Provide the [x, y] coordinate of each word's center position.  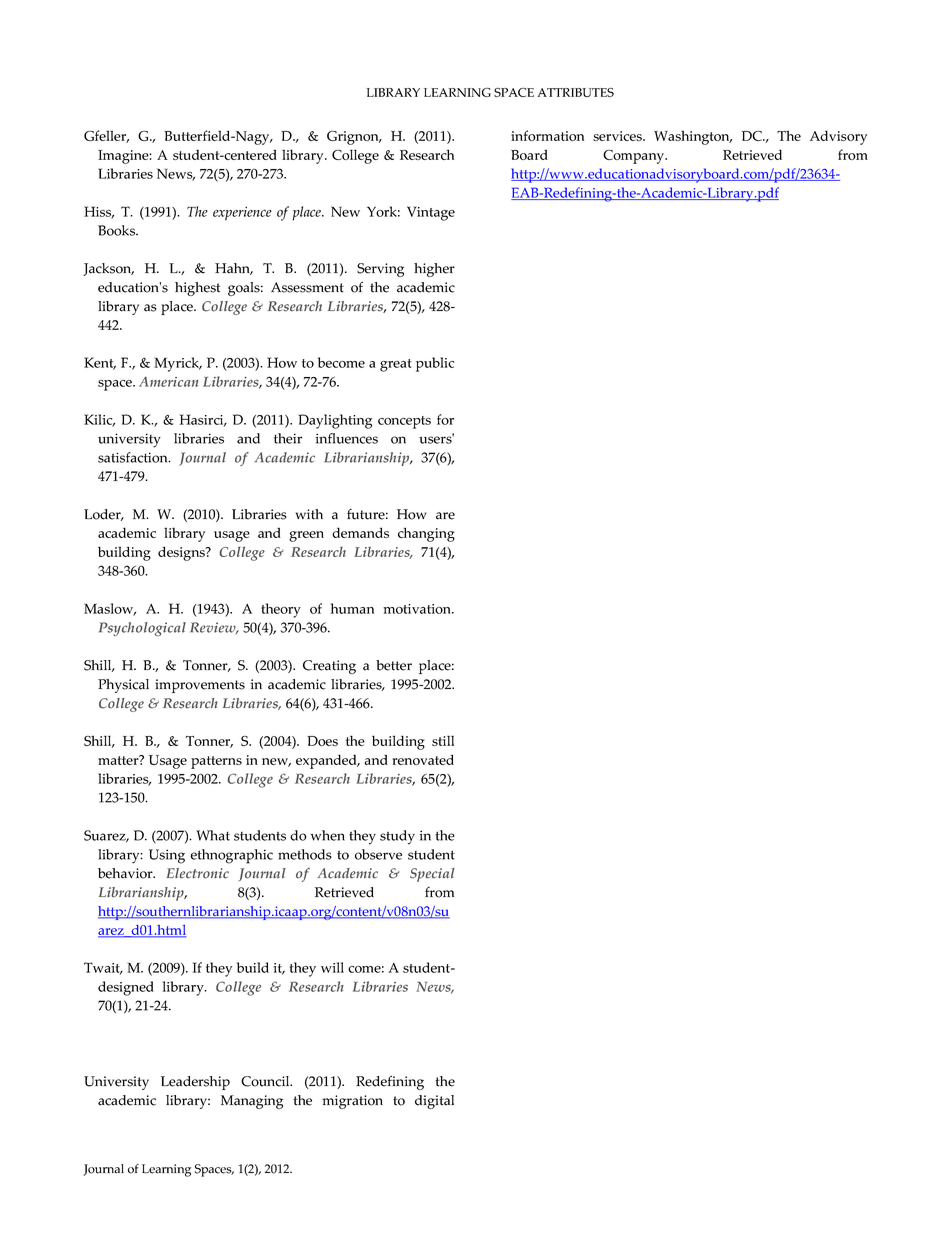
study [397, 837]
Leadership [195, 1083]
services [618, 136]
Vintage [431, 213]
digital [434, 1102]
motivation [418, 609]
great [396, 365]
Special [432, 875]
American [168, 382]
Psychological [142, 629]
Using [167, 856]
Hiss [99, 212]
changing [426, 534]
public [435, 364]
